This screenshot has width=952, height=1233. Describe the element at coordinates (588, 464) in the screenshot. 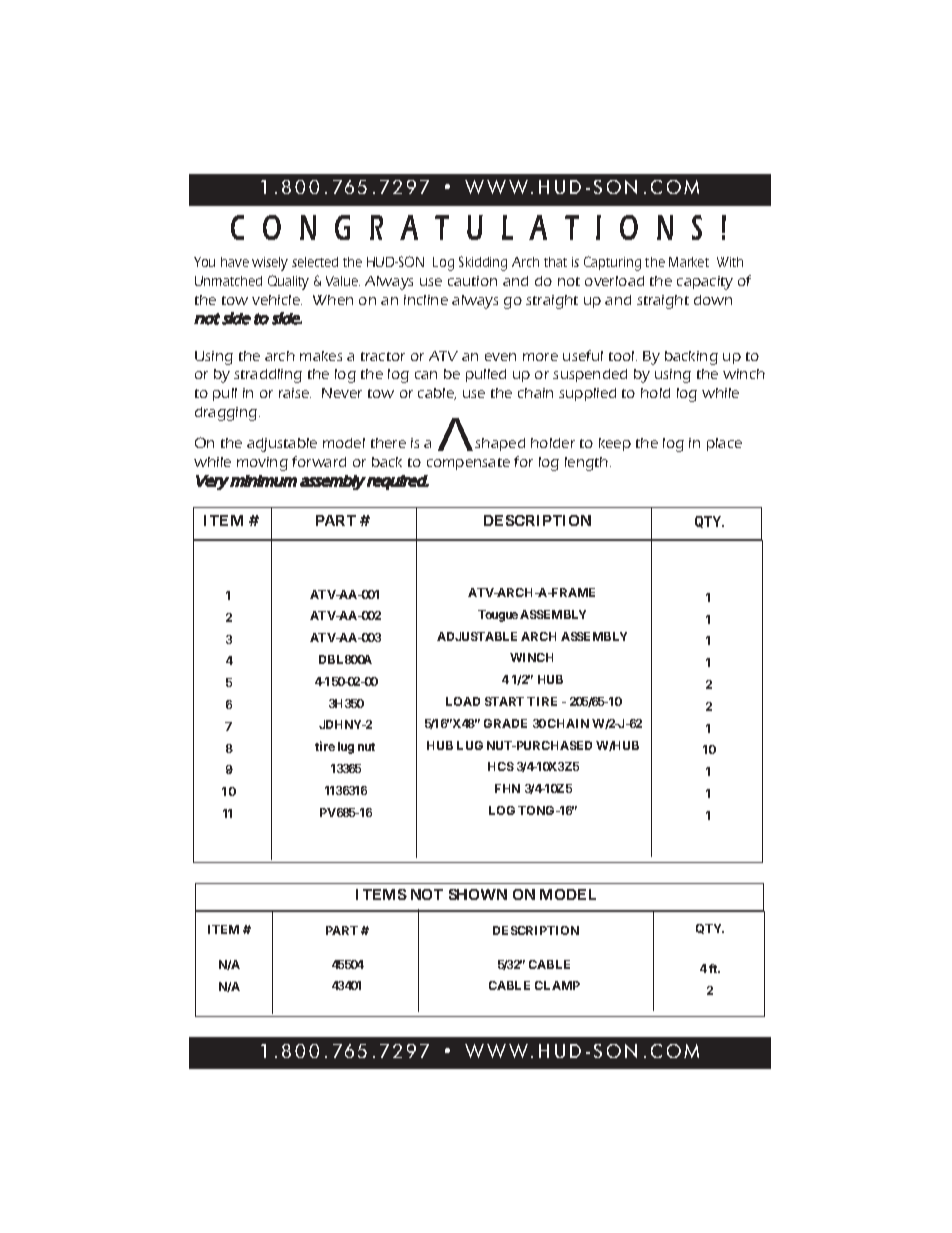

I see `length` at that location.
